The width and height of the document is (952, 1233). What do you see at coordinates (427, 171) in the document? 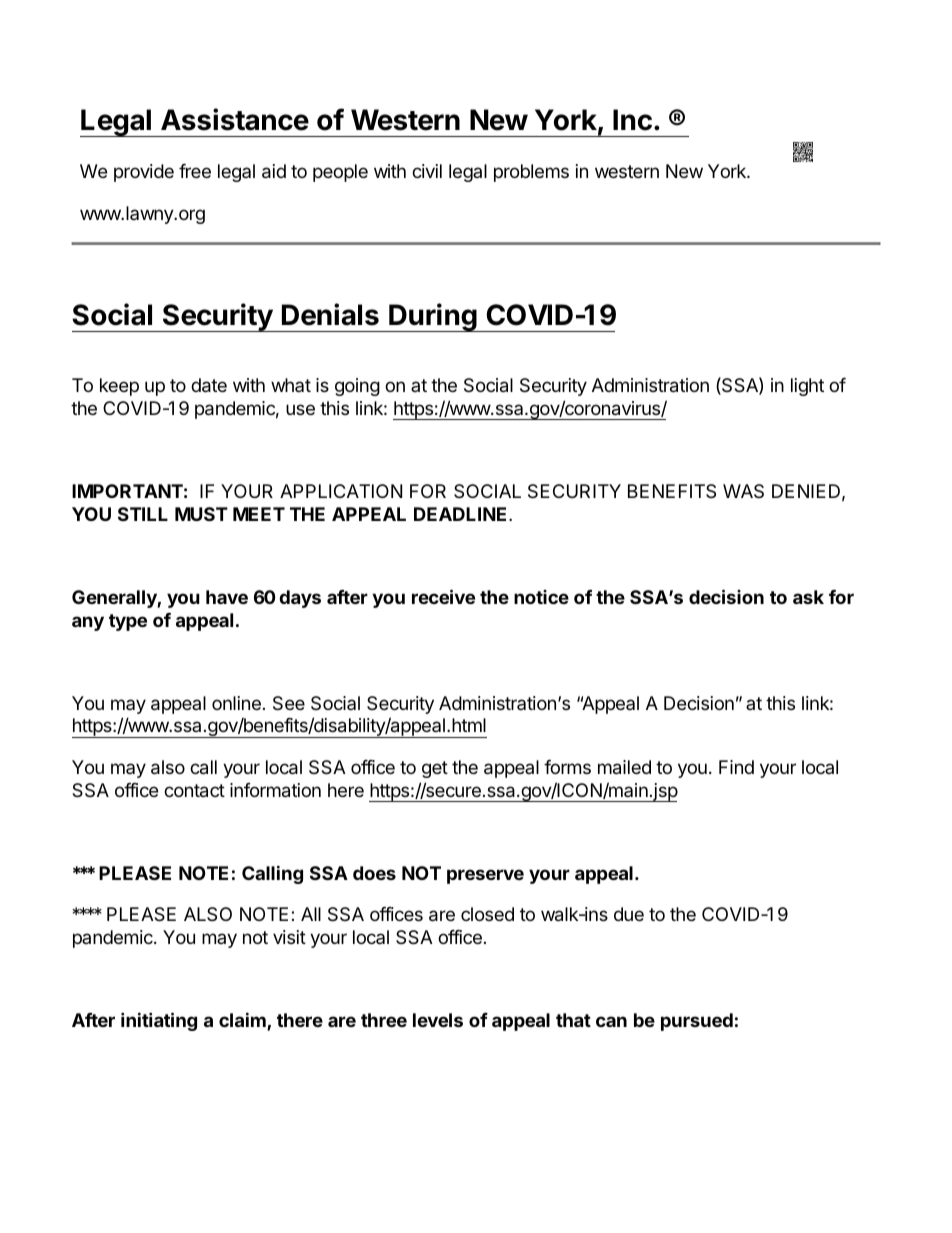
I see `civil` at bounding box center [427, 171].
